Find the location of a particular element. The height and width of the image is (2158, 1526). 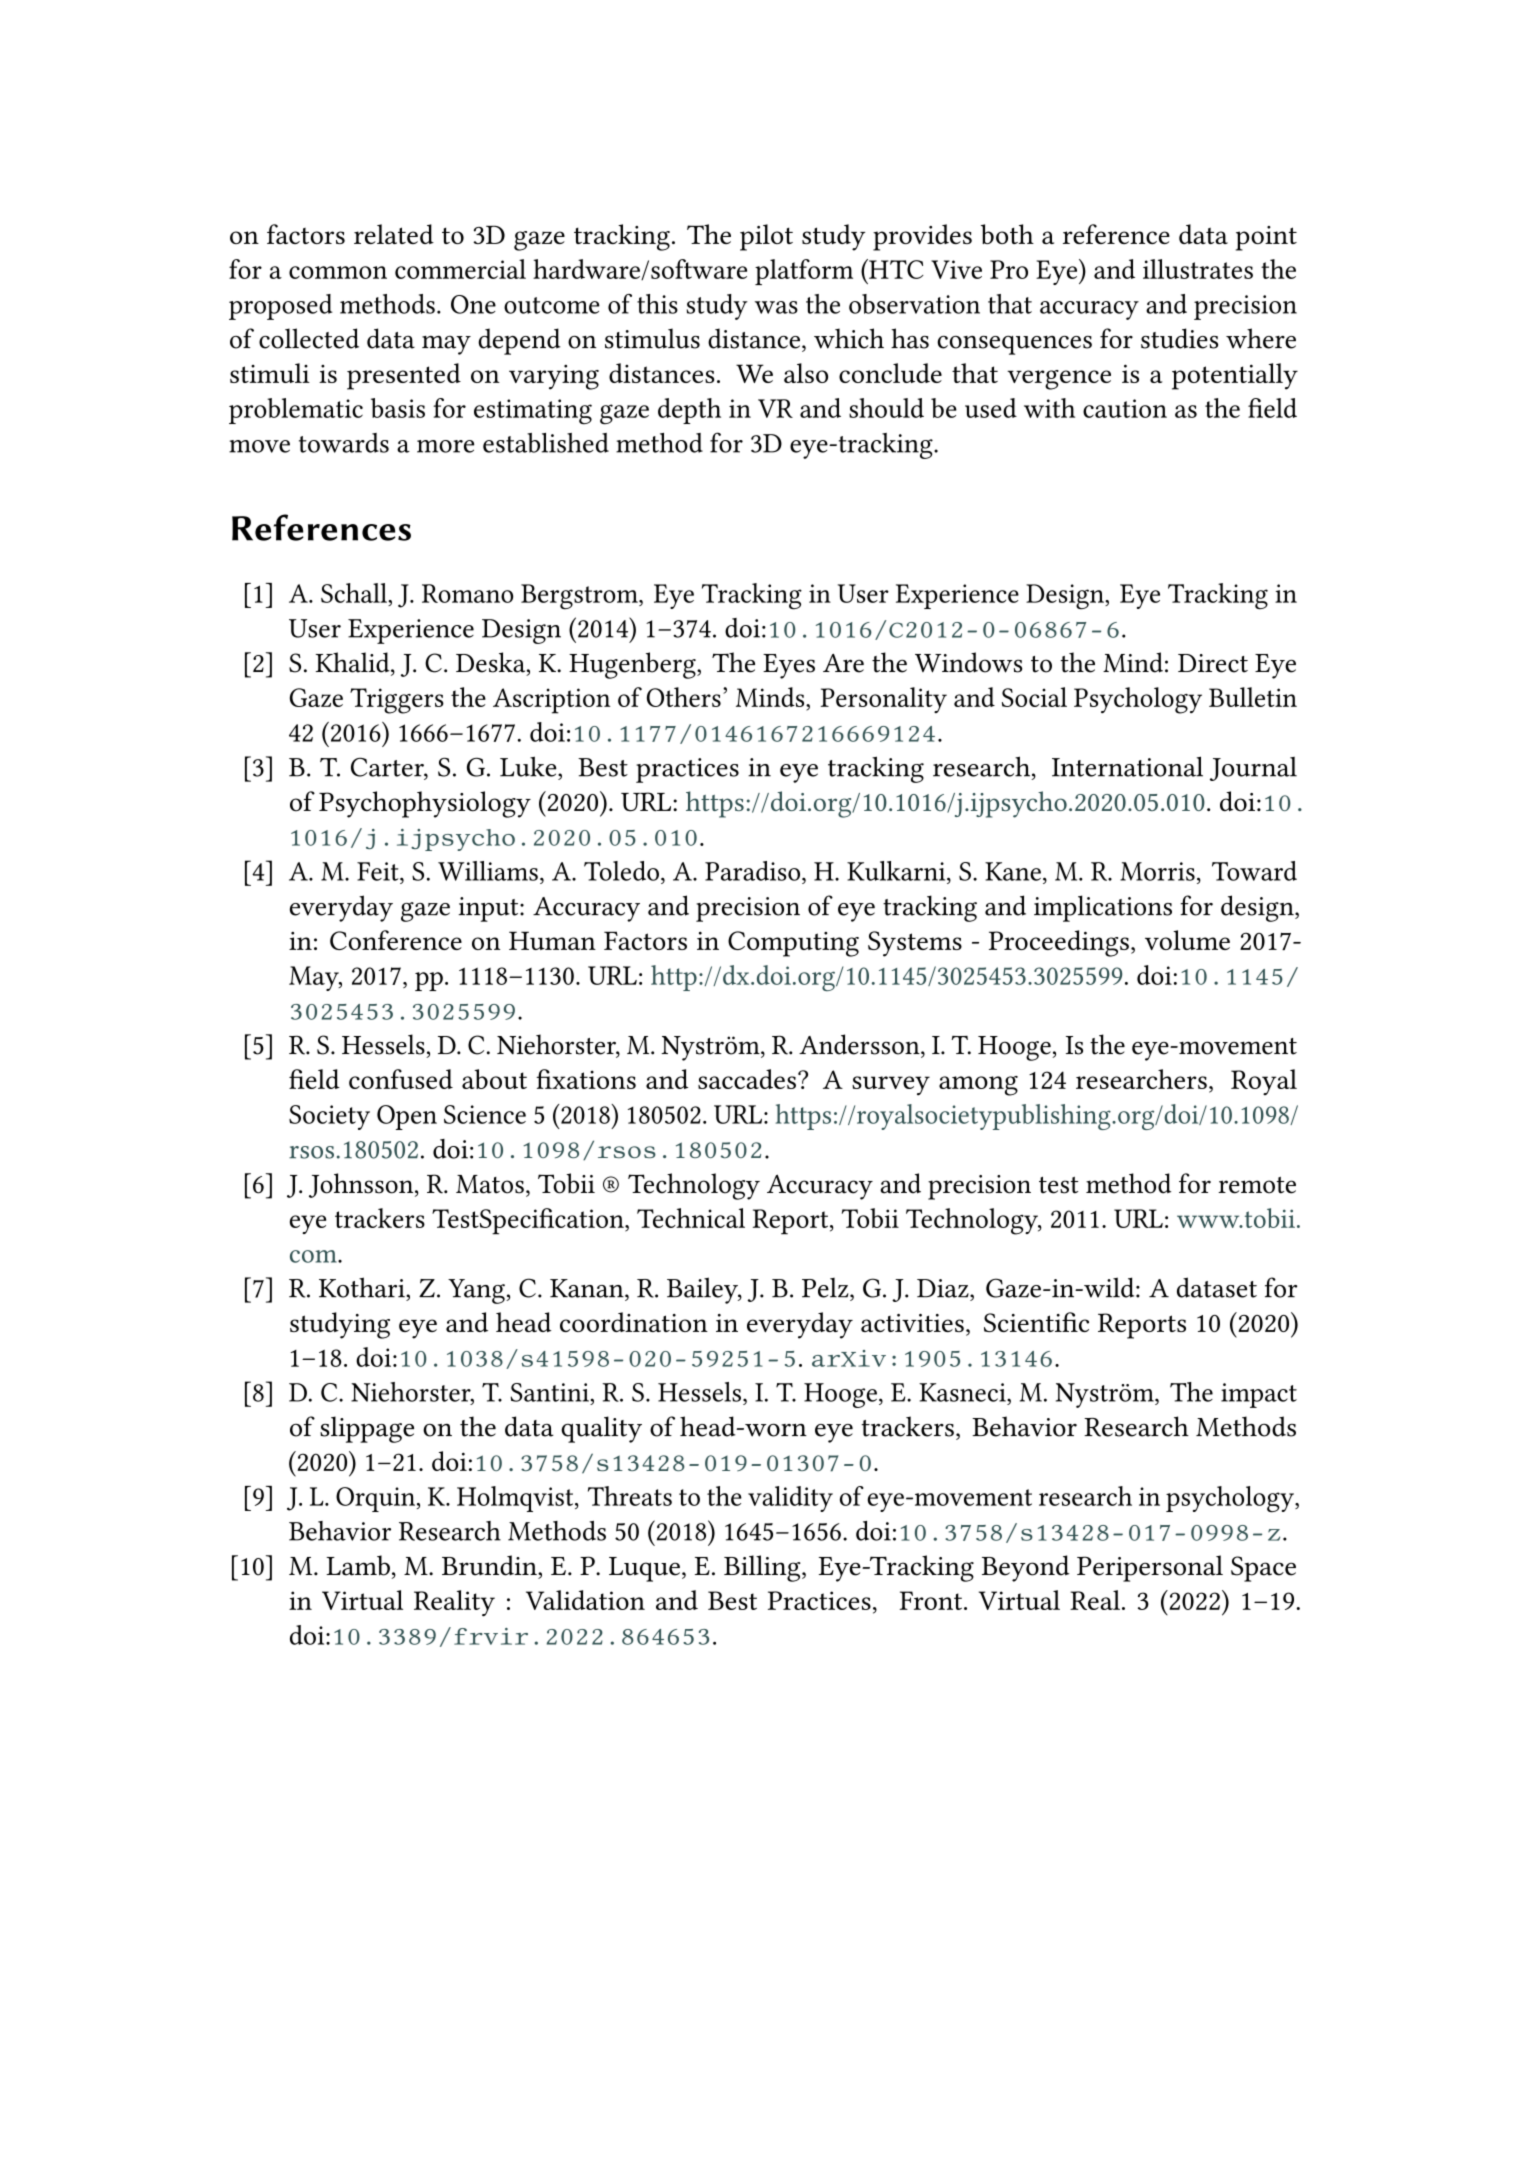

Computing is located at coordinates (793, 944).
